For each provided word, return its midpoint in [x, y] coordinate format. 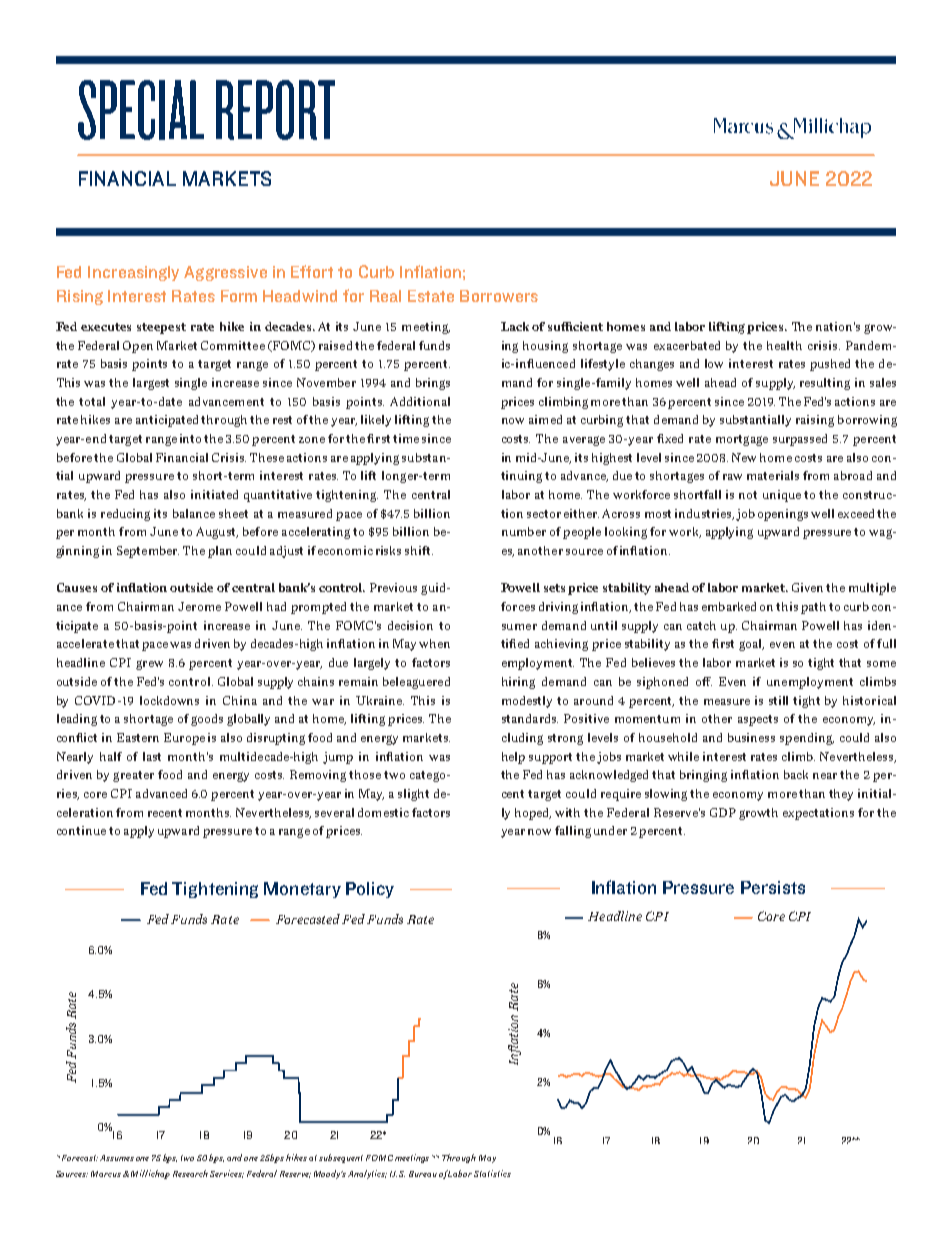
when [434, 643]
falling [573, 832]
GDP [723, 812]
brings [433, 384]
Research [190, 1173]
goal [751, 645]
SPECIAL [141, 110]
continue [81, 830]
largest [151, 384]
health [784, 345]
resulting [825, 384]
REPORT [275, 110]
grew [149, 665]
